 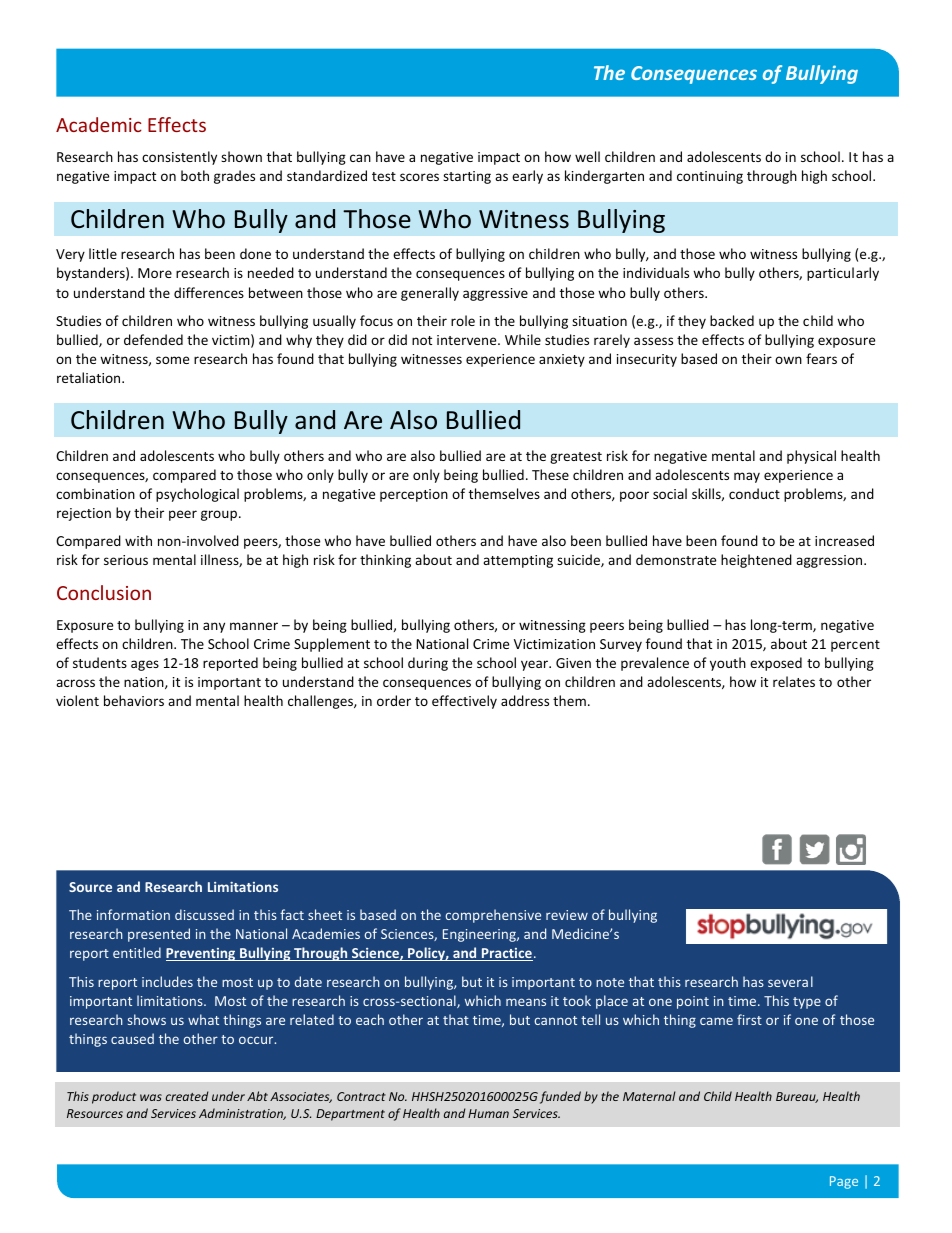 What do you see at coordinates (145, 665) in the screenshot?
I see `ages` at bounding box center [145, 665].
